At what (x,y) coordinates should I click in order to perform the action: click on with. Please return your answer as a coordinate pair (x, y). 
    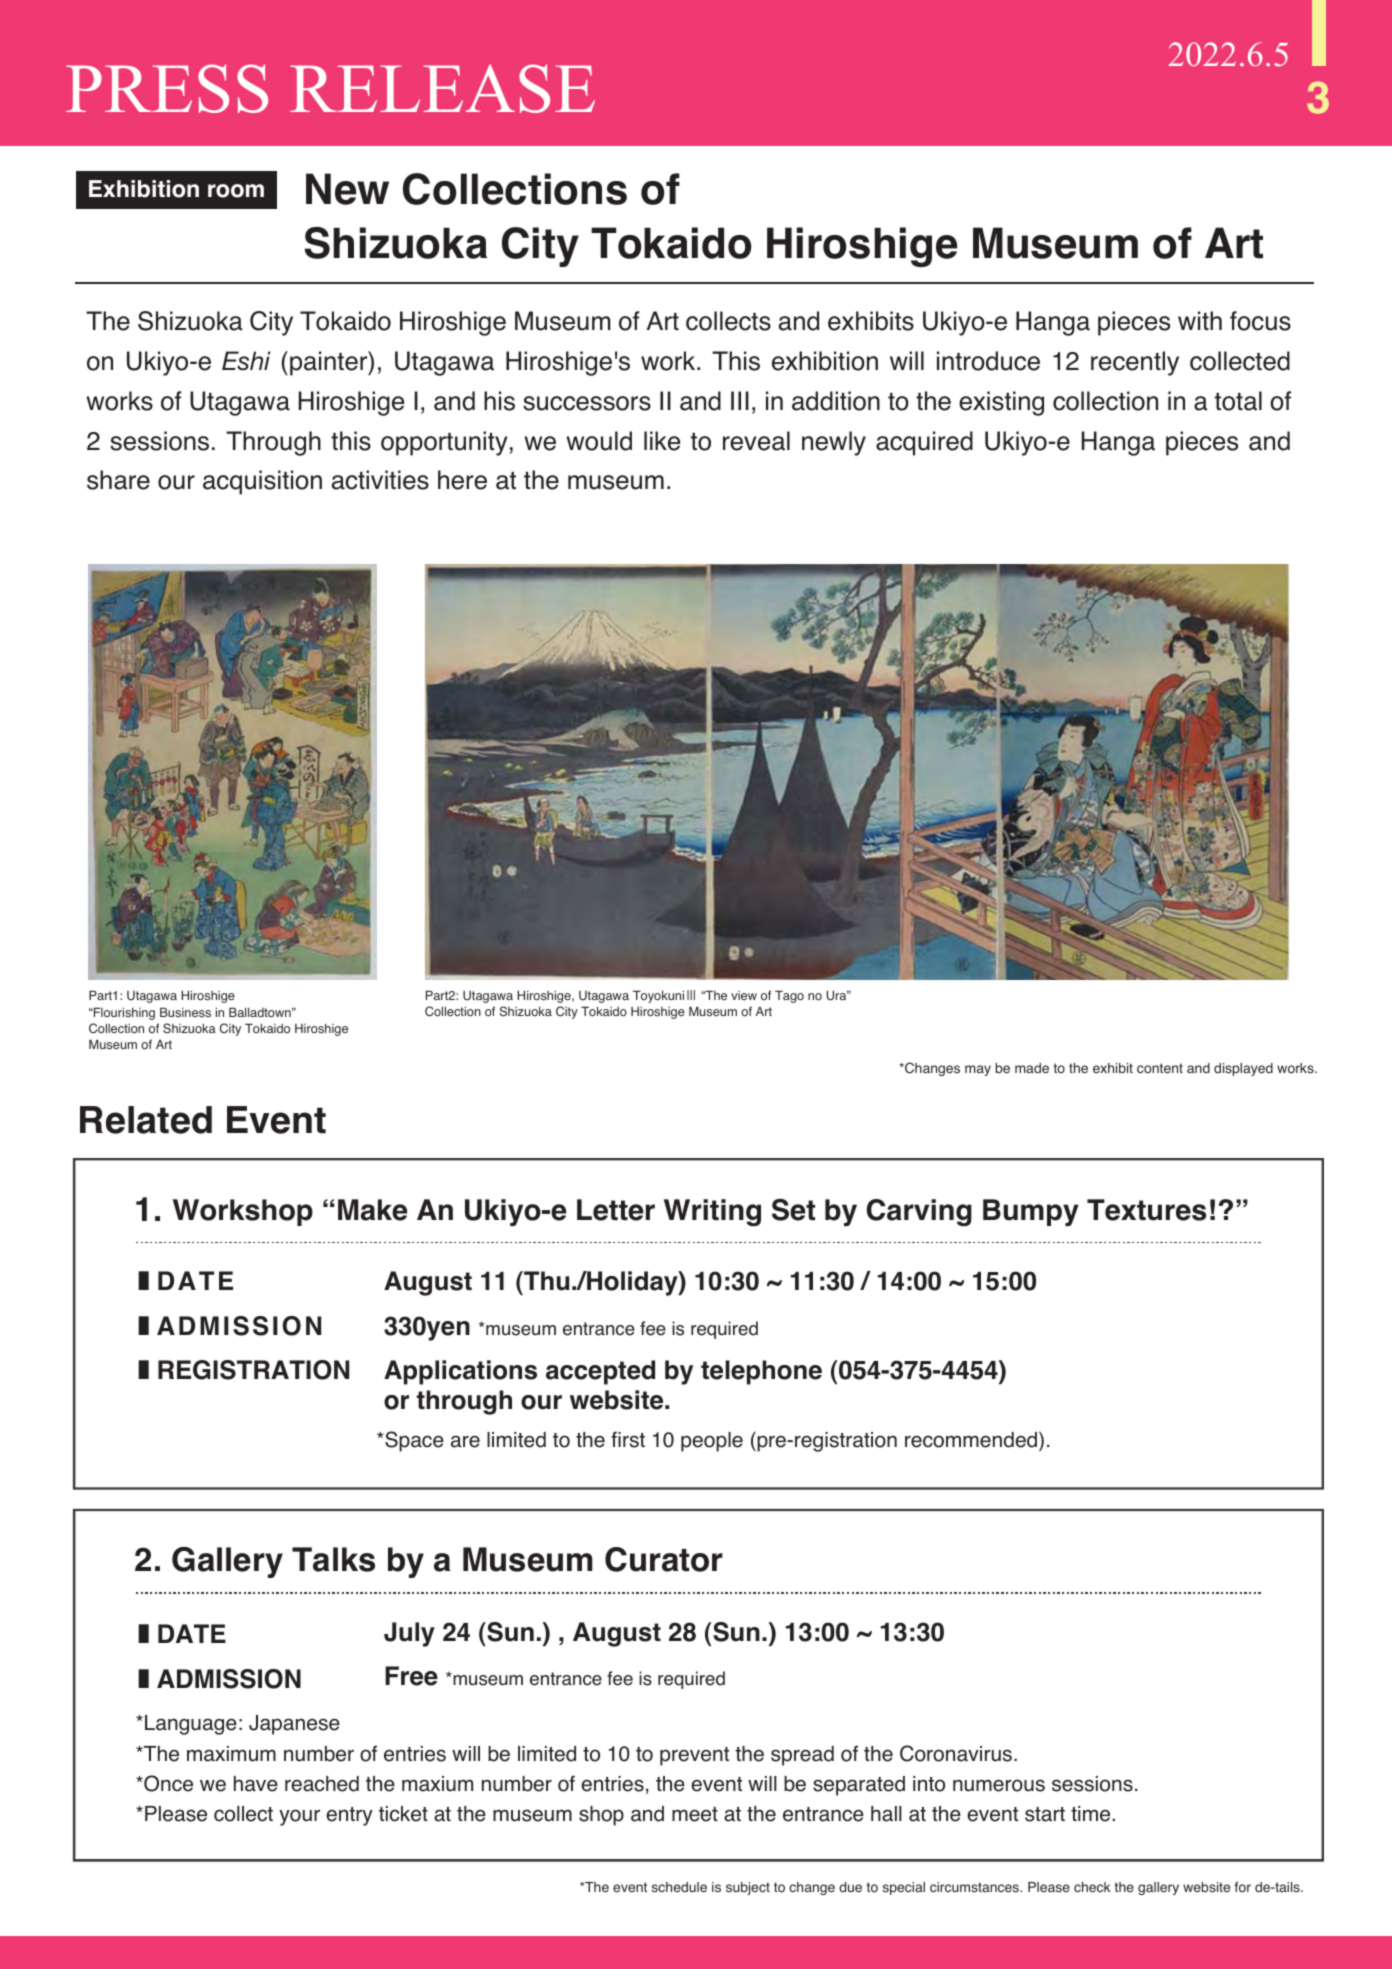
    Looking at the image, I should click on (1200, 320).
